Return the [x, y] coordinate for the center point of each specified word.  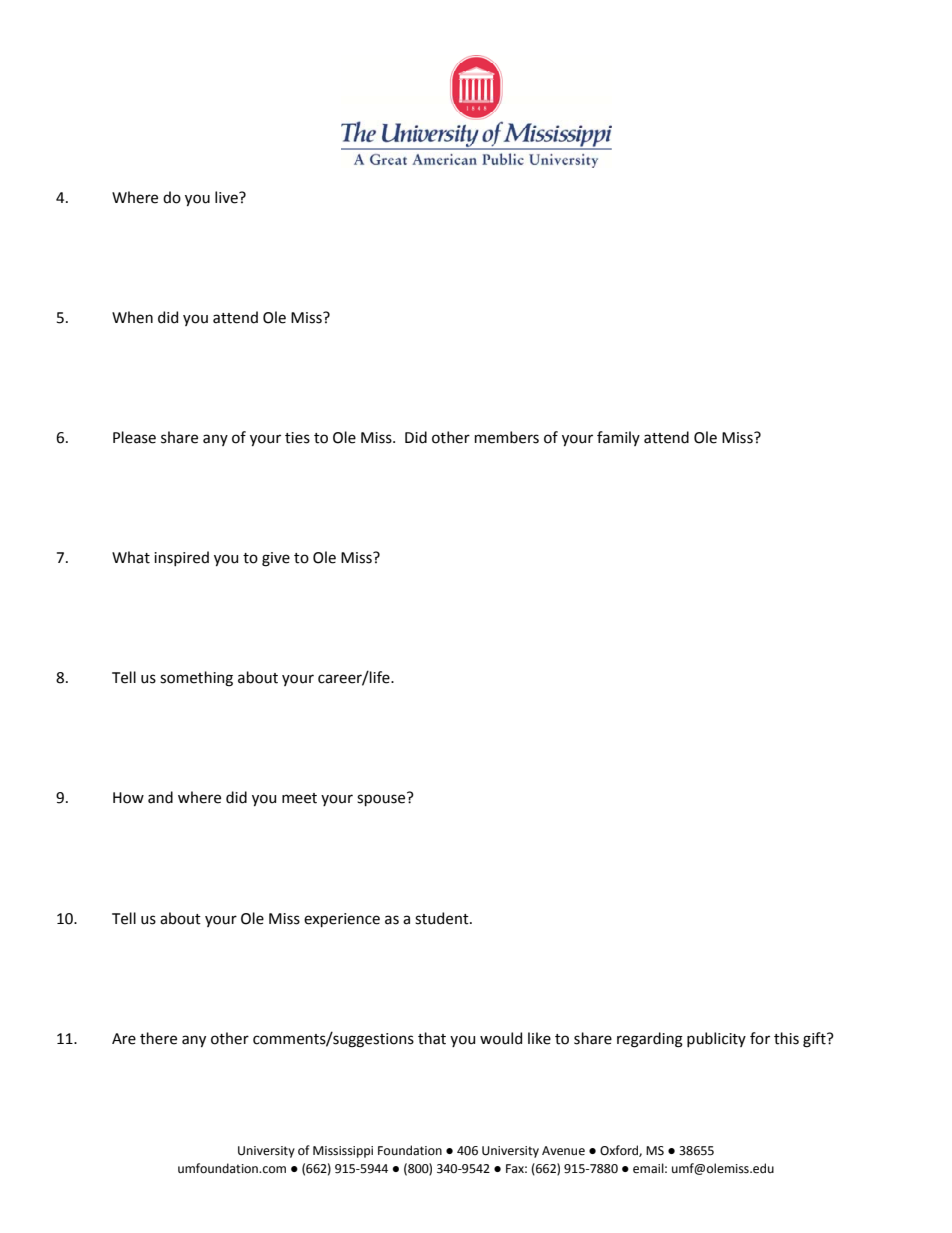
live [227, 197]
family [618, 438]
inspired [181, 558]
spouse [382, 799]
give [276, 559]
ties [297, 438]
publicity [716, 1039]
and [160, 797]
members [507, 437]
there [158, 1038]
